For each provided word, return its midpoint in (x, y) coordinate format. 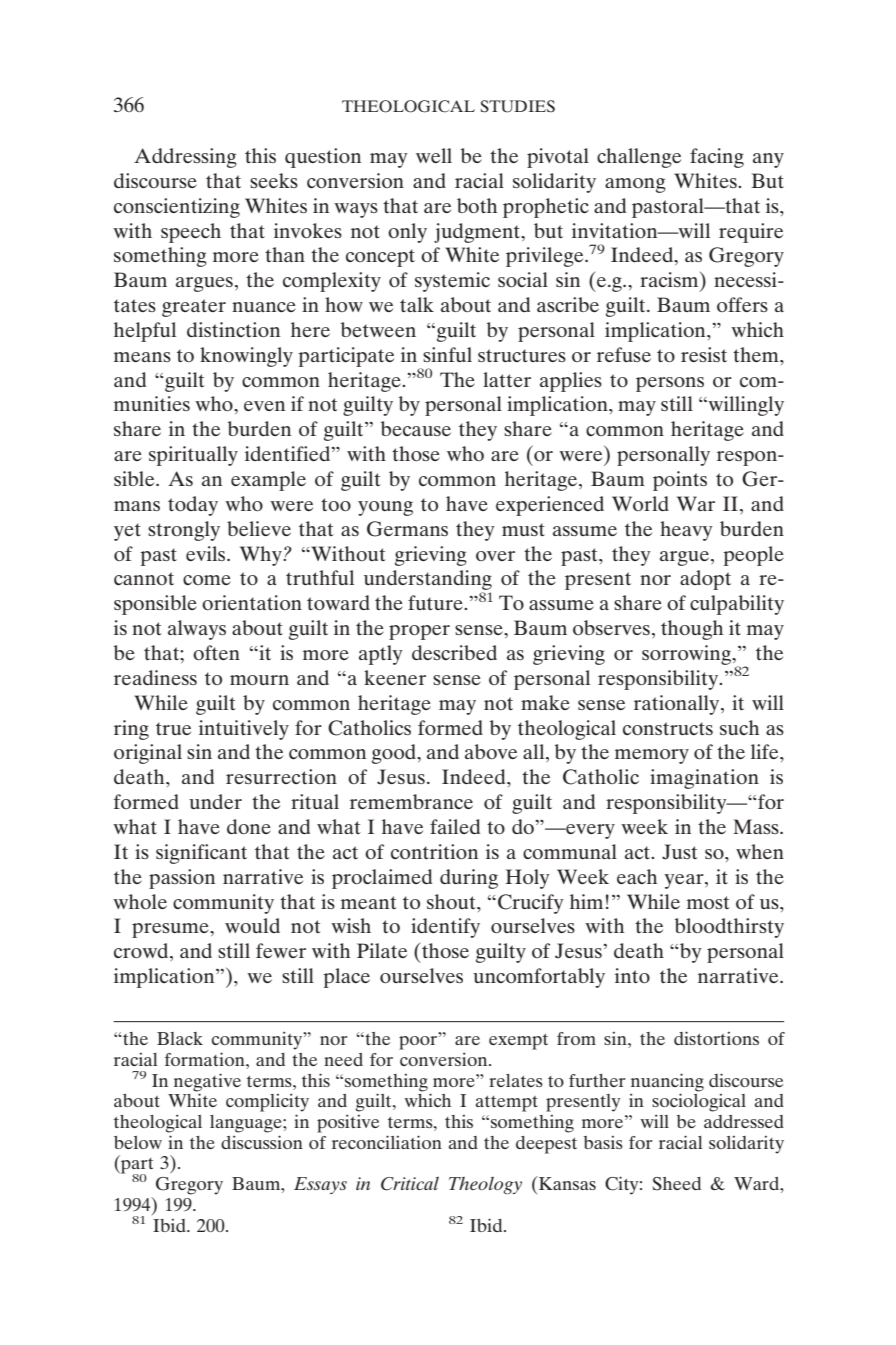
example (268, 481)
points (680, 481)
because (416, 428)
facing (717, 158)
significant (201, 854)
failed (455, 826)
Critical (410, 1184)
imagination (704, 779)
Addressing (185, 158)
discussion (262, 1142)
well (434, 155)
